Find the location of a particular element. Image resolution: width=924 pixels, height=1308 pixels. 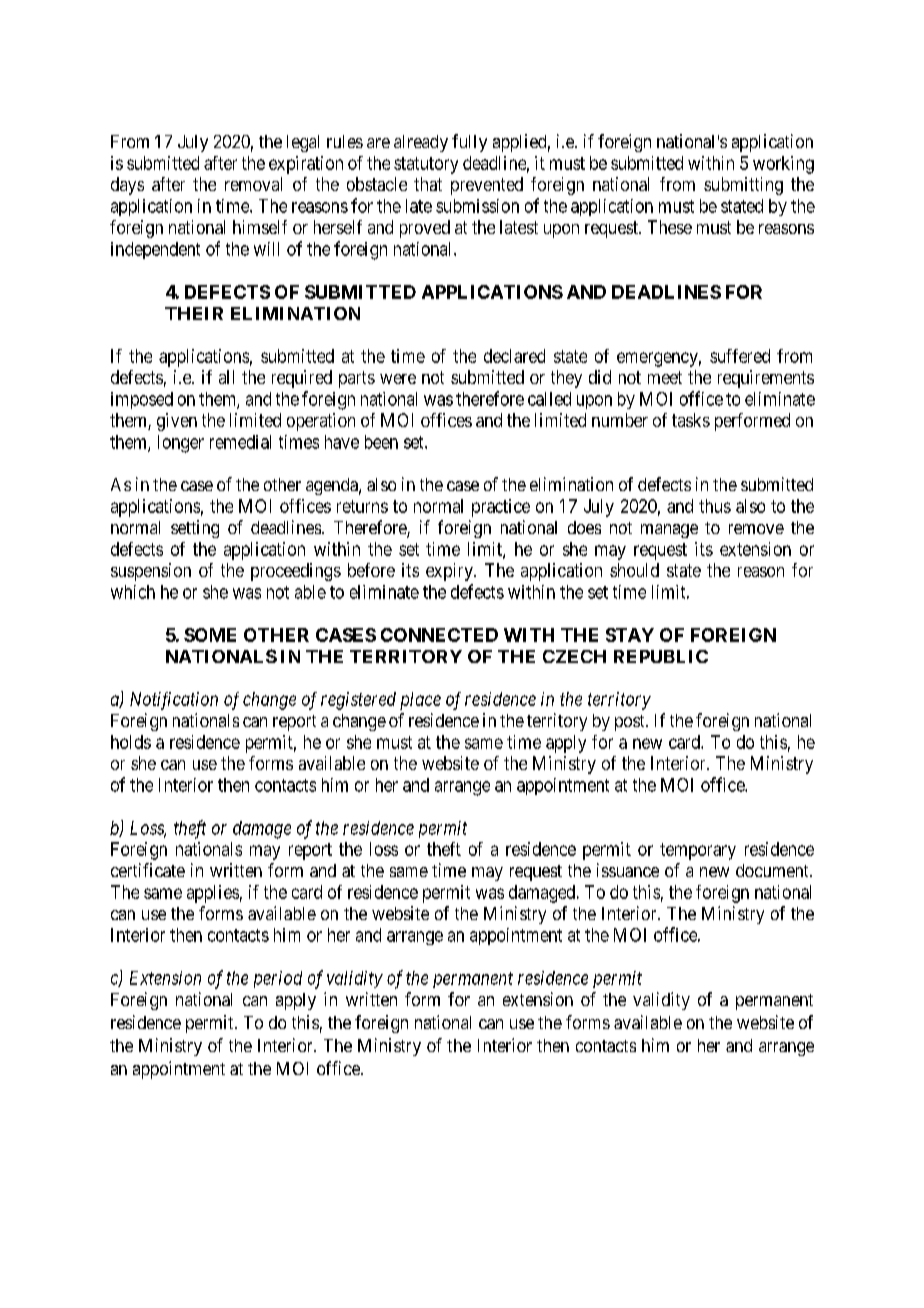

period is located at coordinates (278, 979).
